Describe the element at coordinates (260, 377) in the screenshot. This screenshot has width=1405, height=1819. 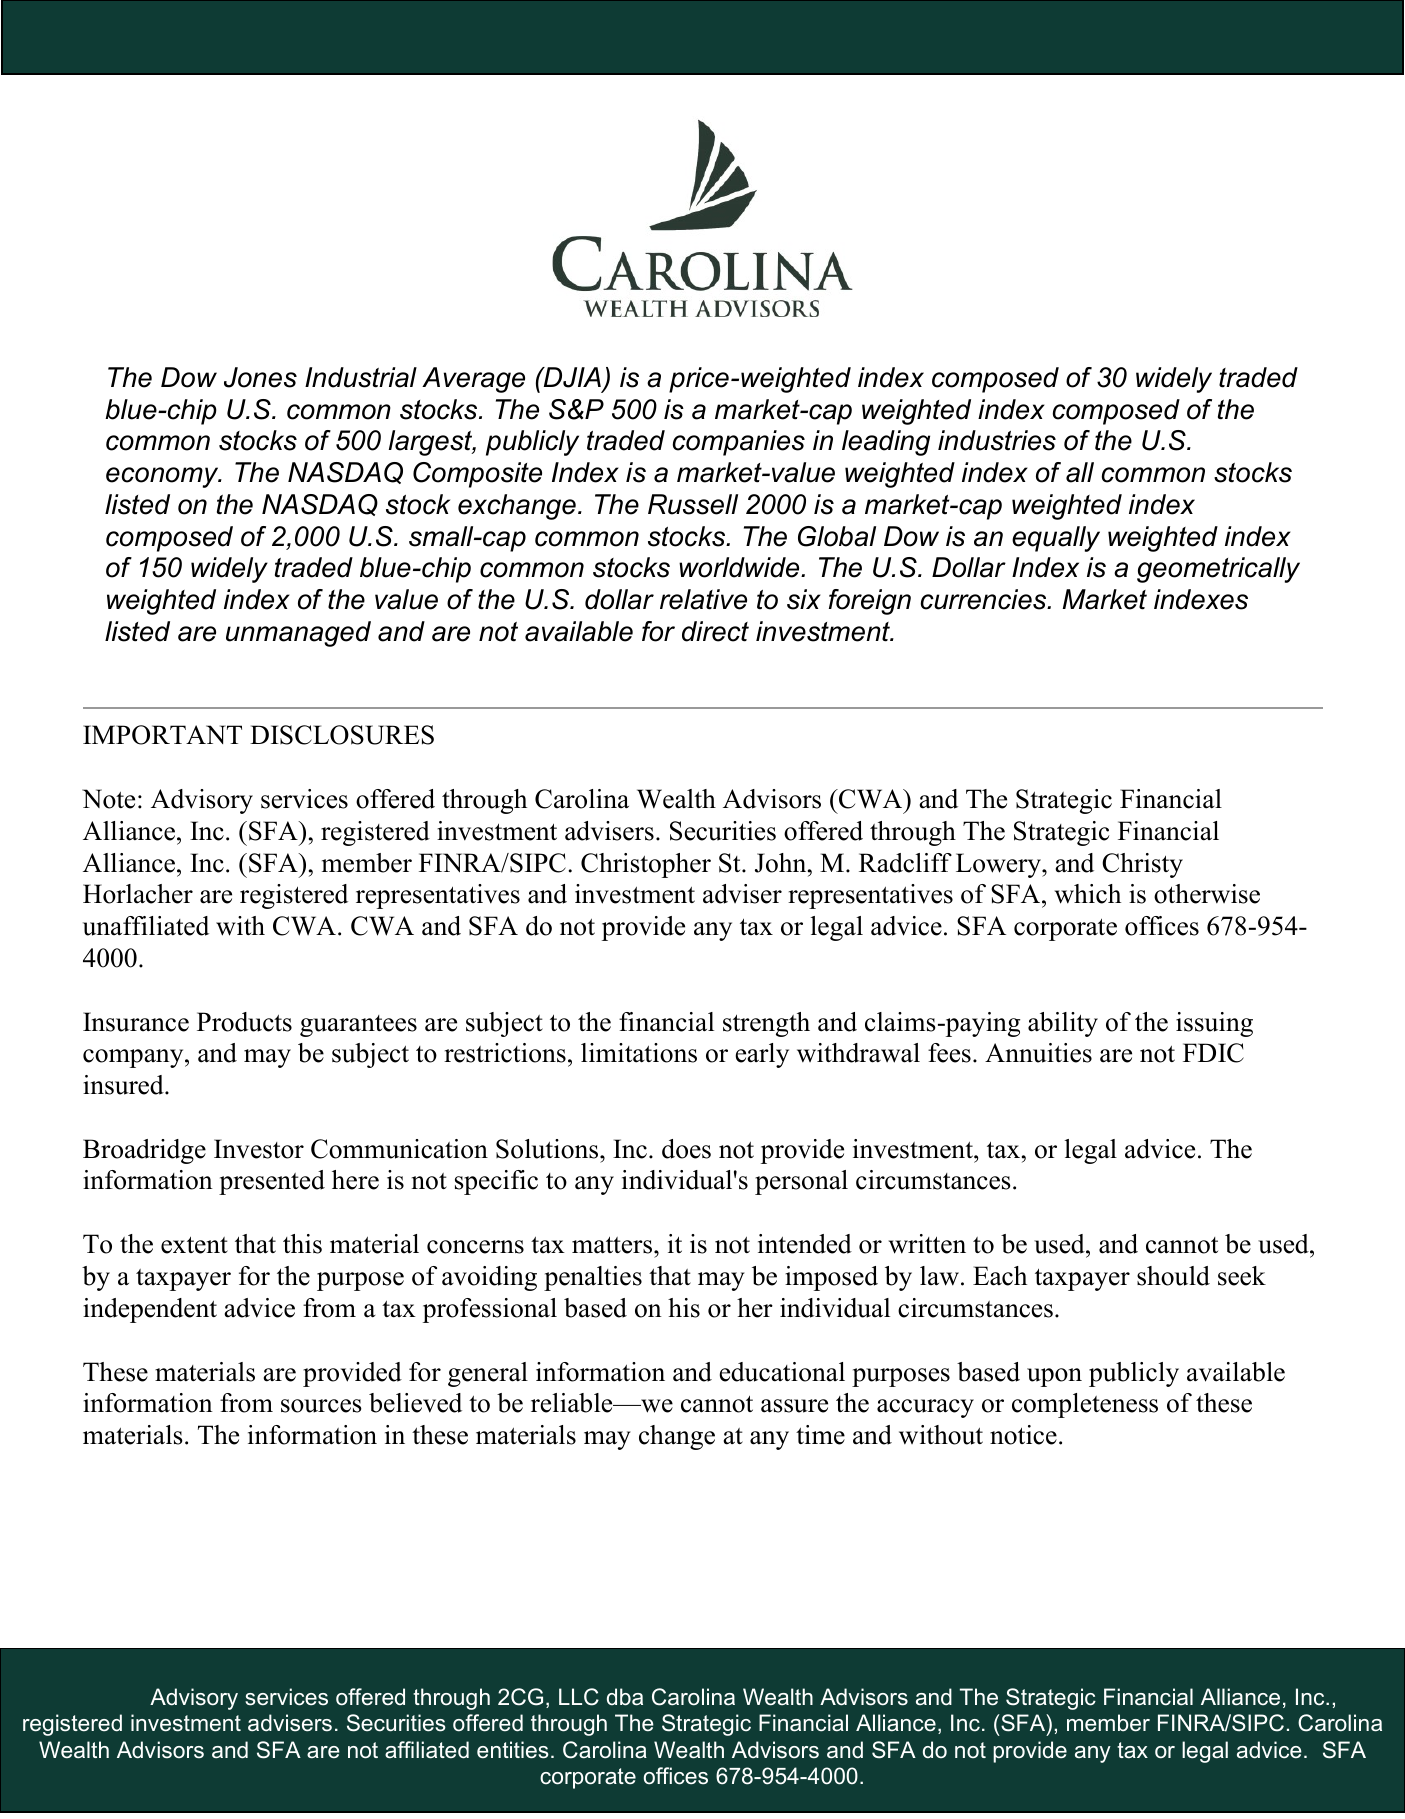
I see `Jones` at that location.
